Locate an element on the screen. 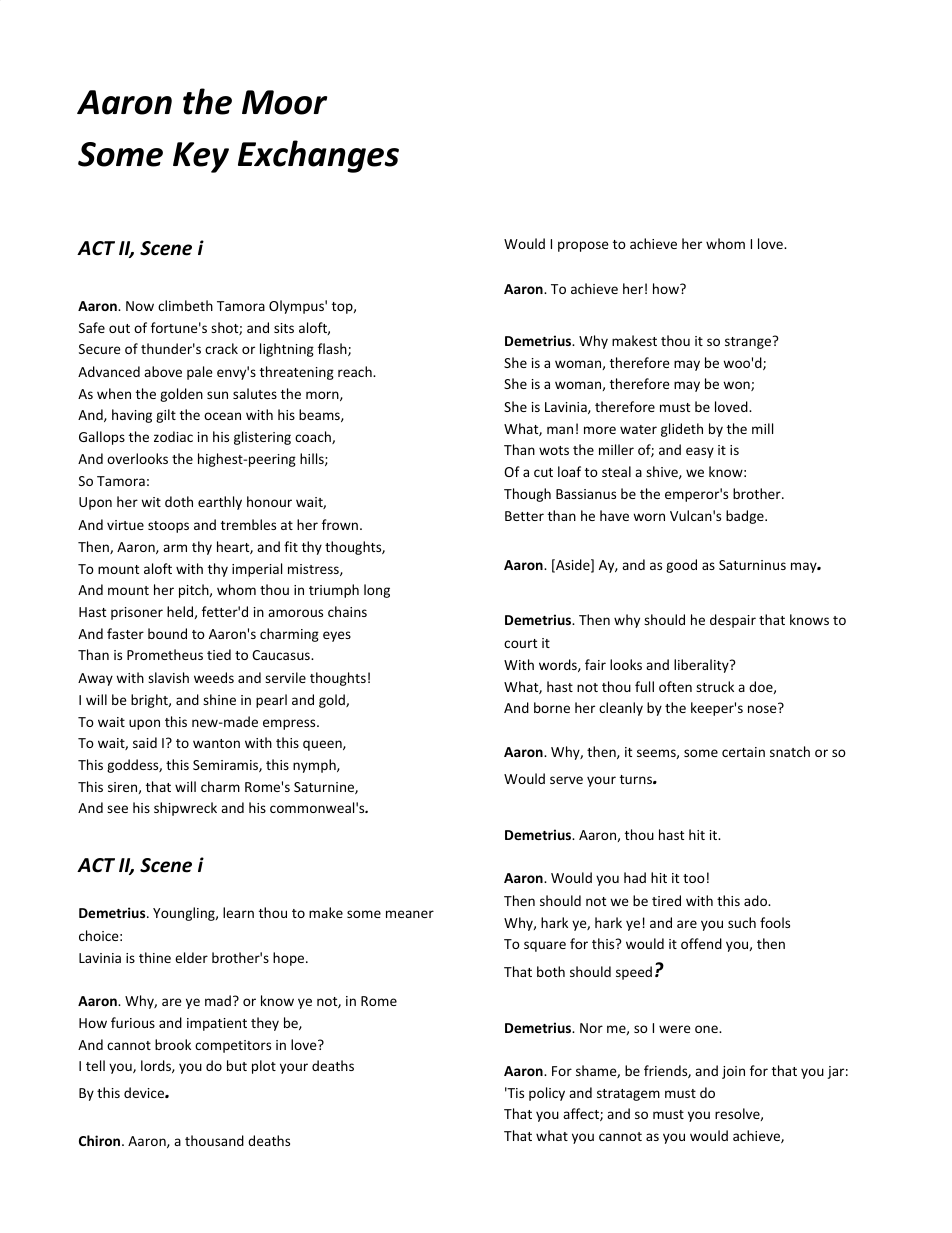 The height and width of the screenshot is (1233, 952). bound is located at coordinates (167, 633).
